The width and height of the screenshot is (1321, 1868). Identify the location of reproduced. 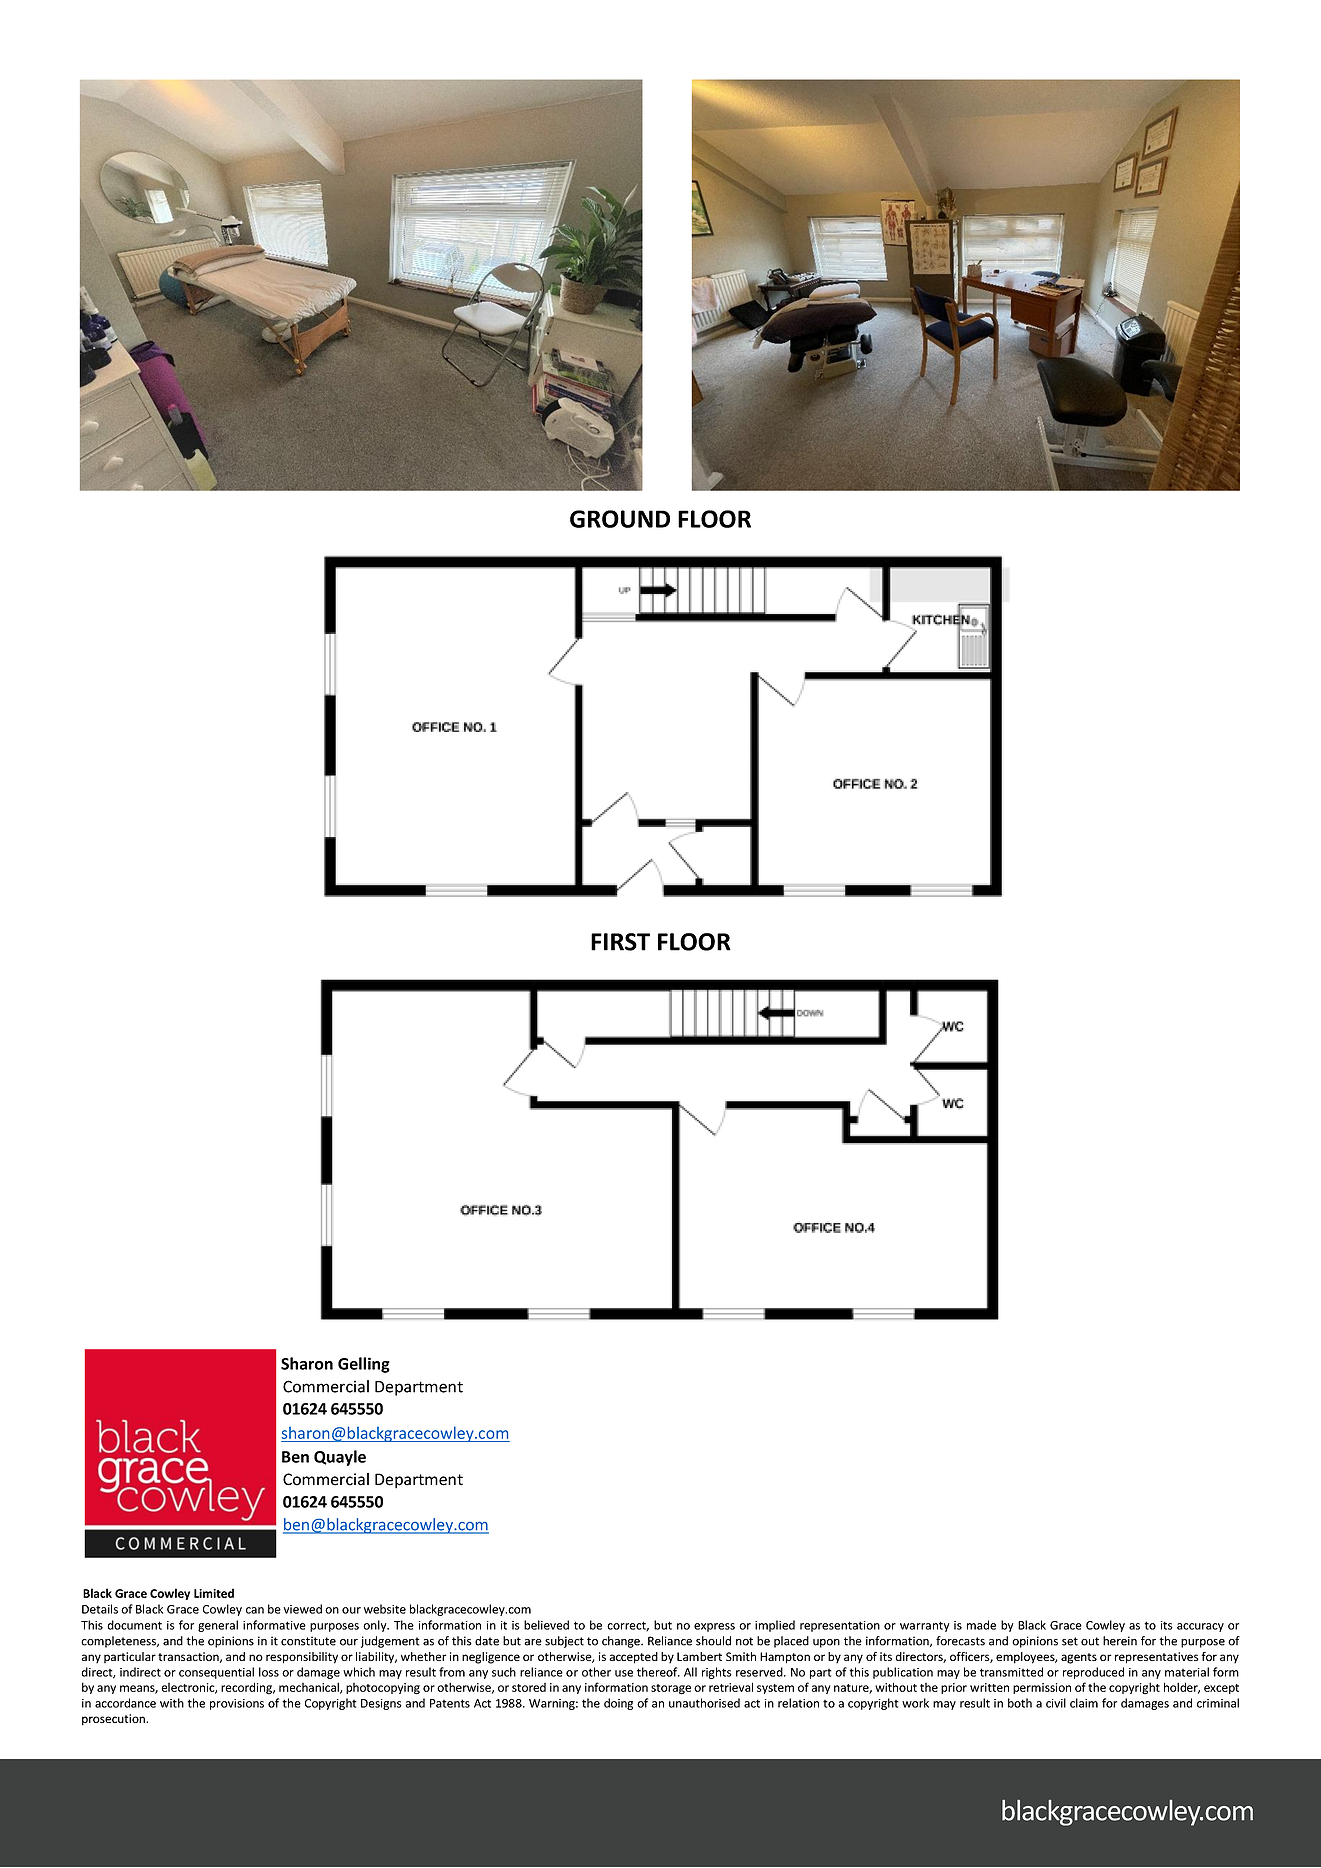
(1093, 1673).
